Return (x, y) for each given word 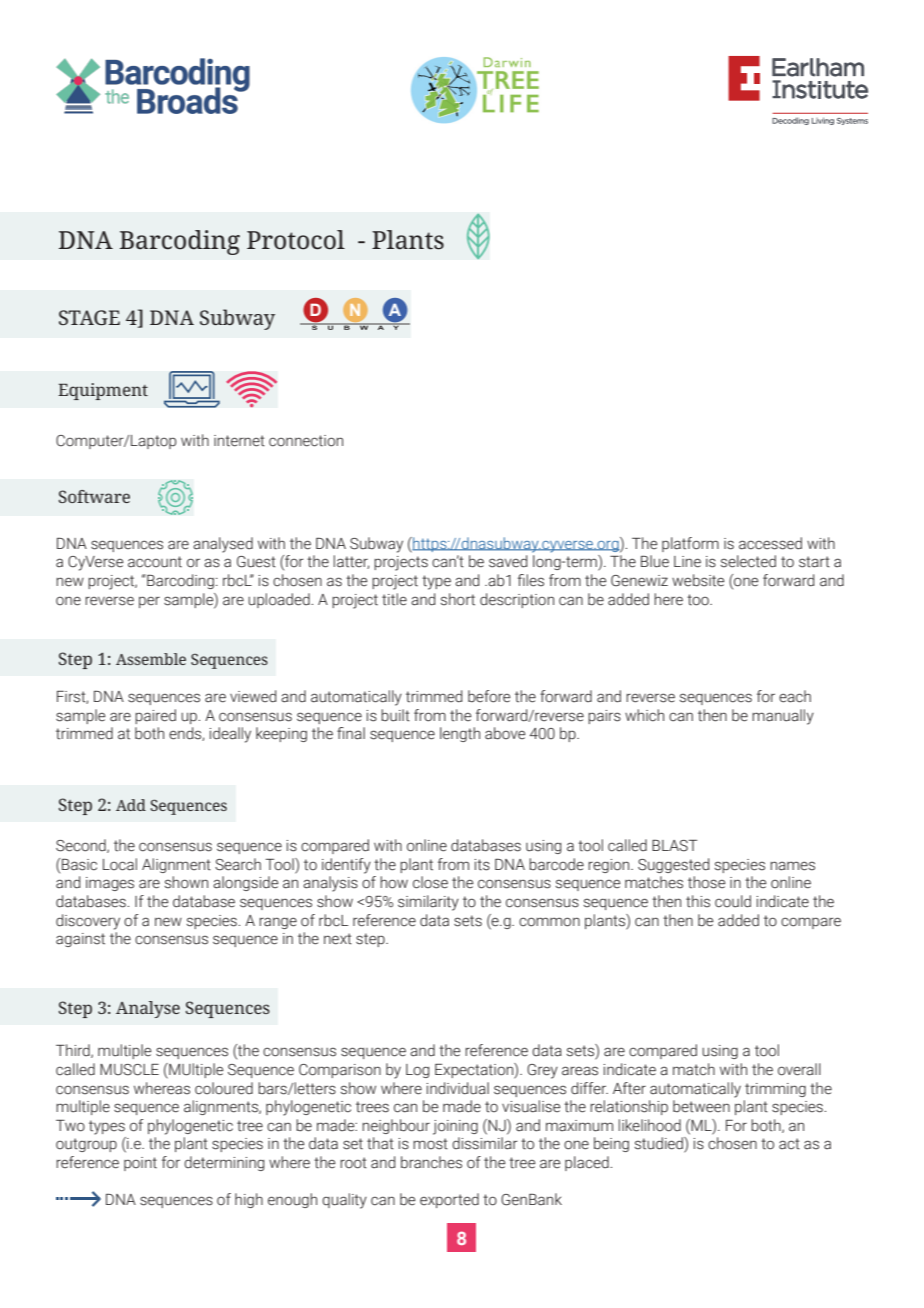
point (140, 1164)
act (789, 1144)
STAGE (89, 317)
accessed (770, 543)
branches (431, 1162)
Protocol (296, 240)
